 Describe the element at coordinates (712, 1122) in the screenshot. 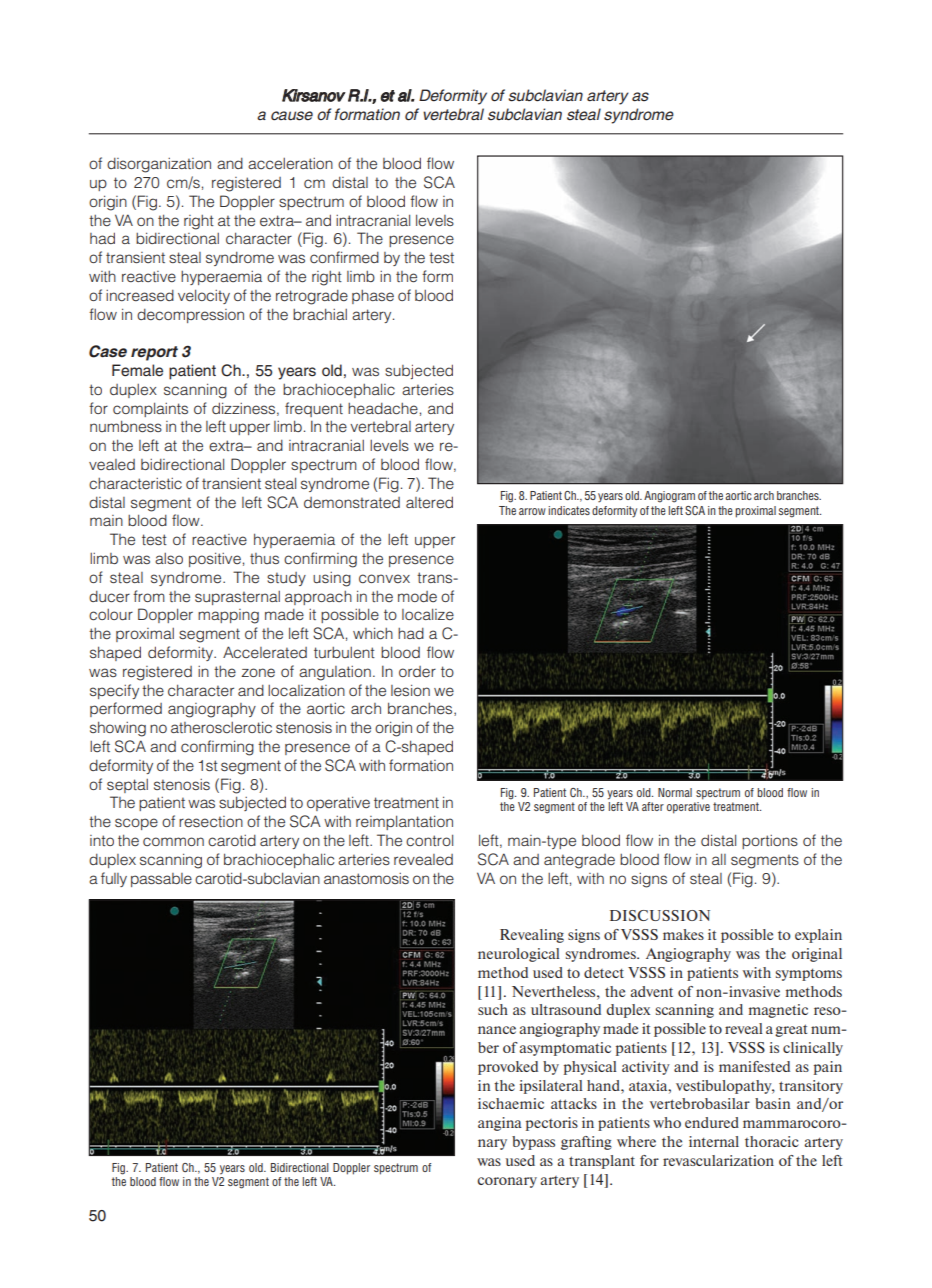

I see `endured` at that location.
